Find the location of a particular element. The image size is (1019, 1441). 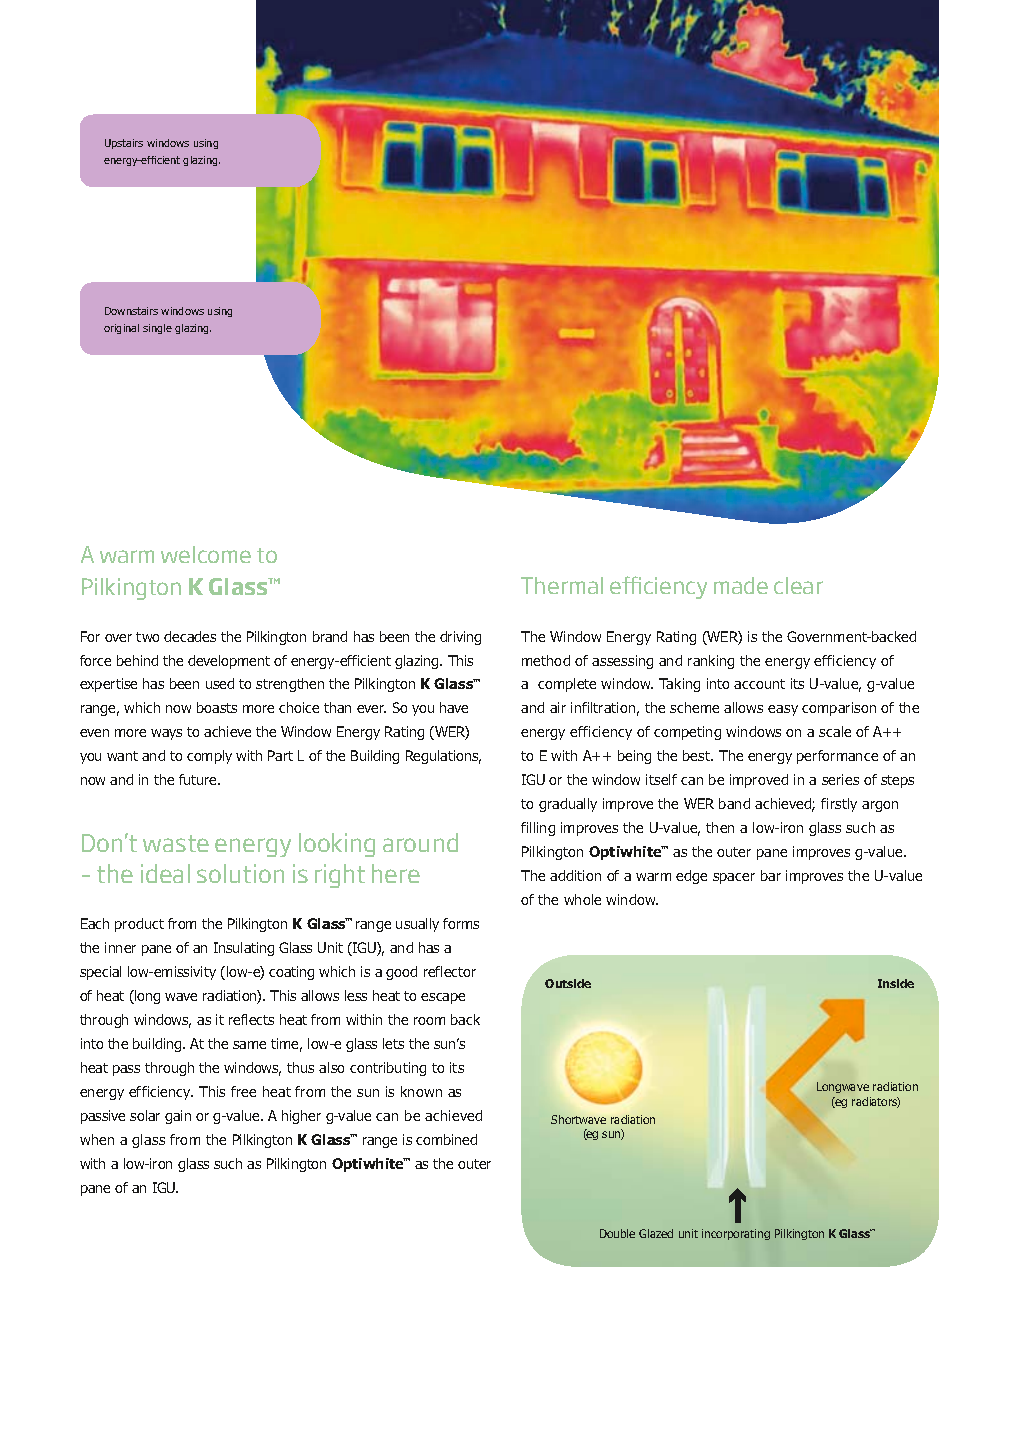

easy is located at coordinates (783, 710).
